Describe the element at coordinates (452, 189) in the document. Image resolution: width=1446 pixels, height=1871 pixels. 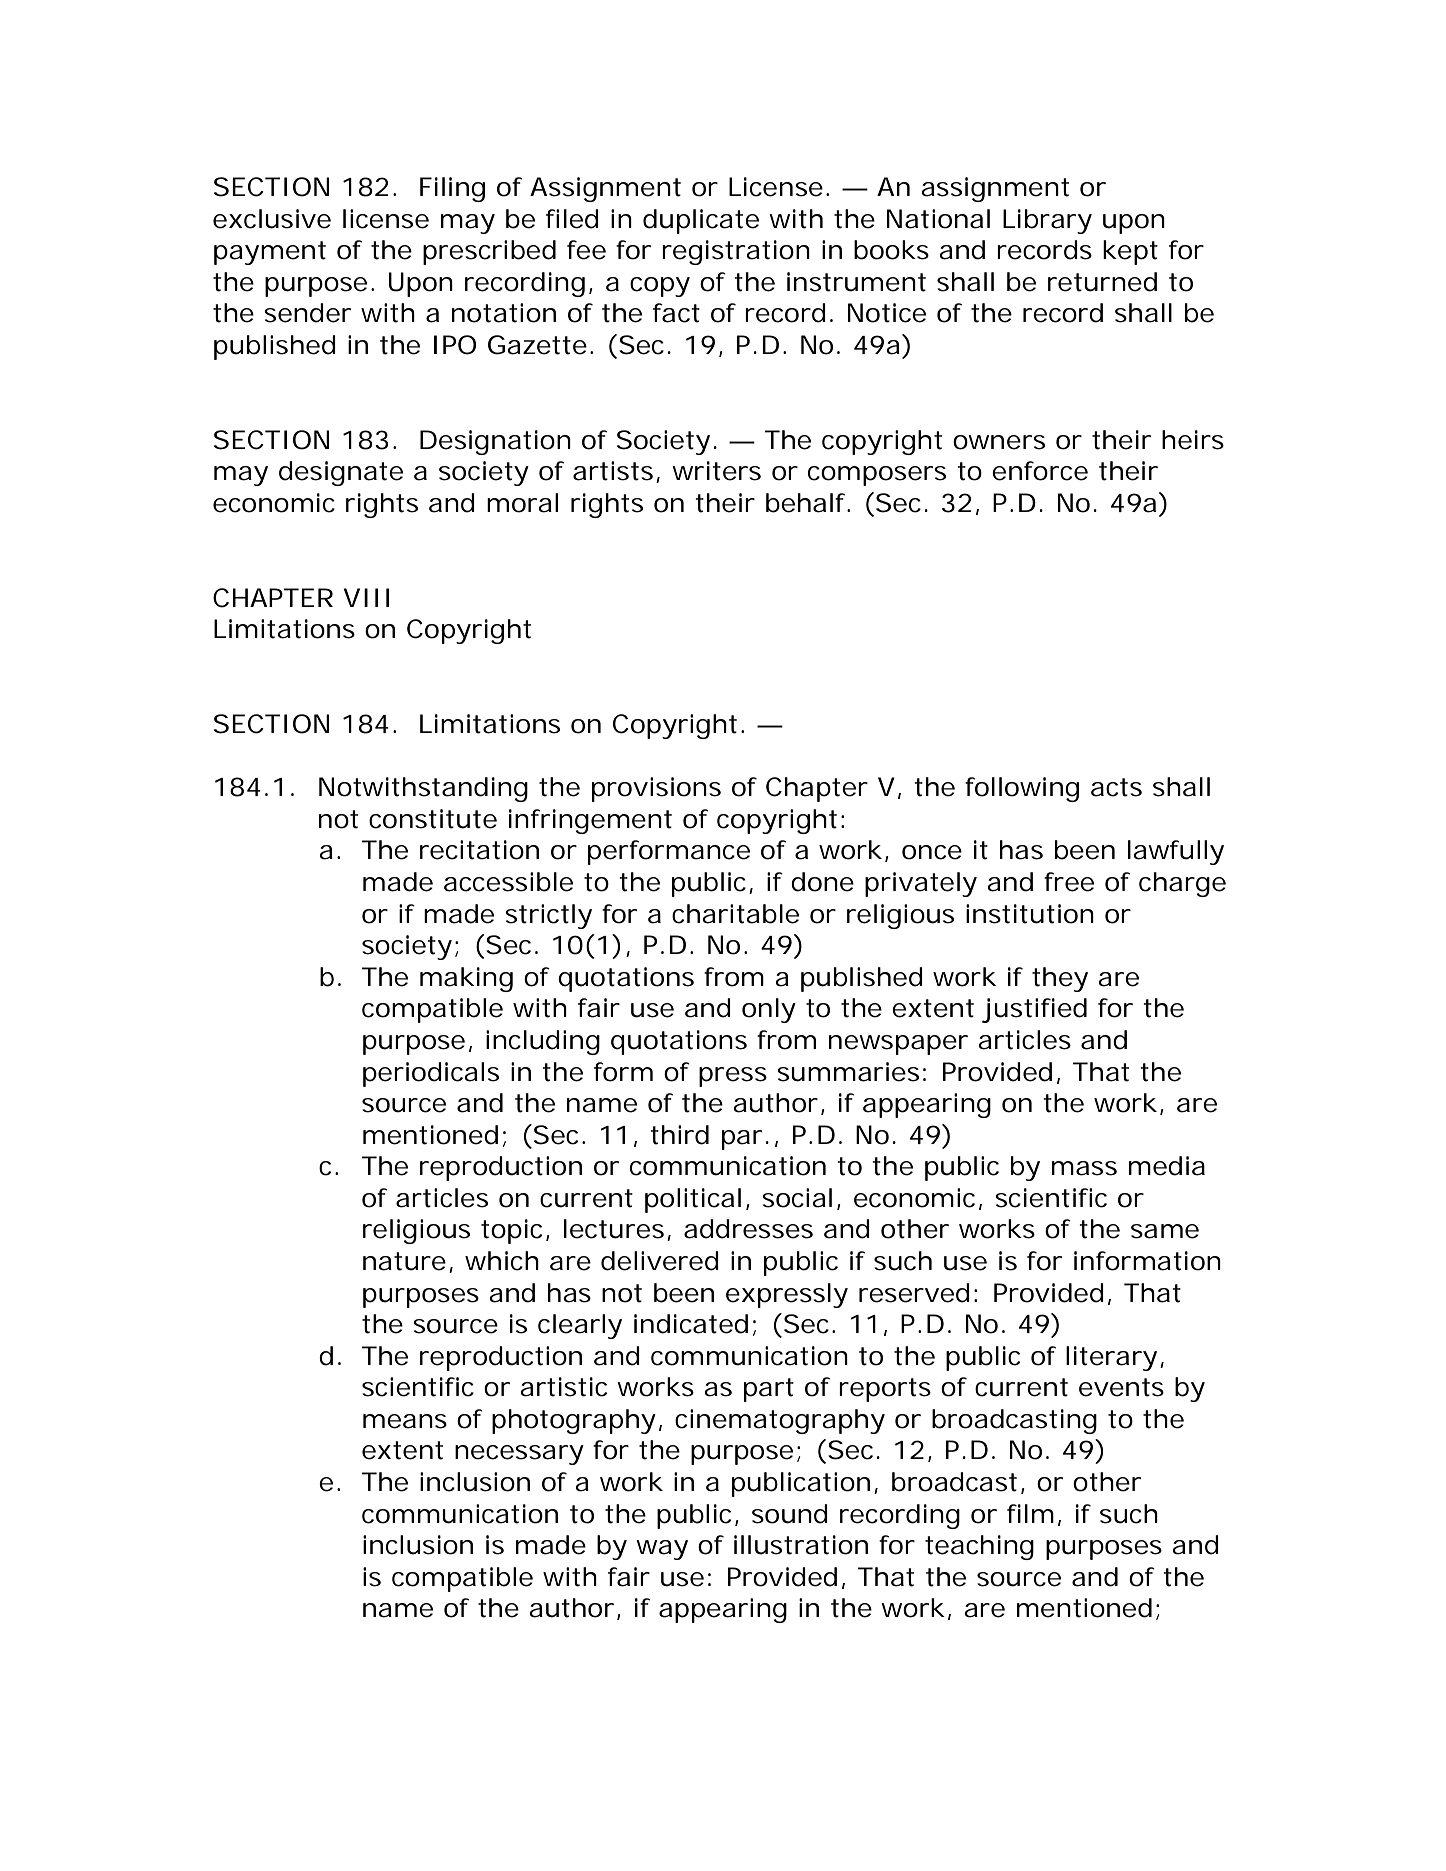
I see `Filing` at that location.
